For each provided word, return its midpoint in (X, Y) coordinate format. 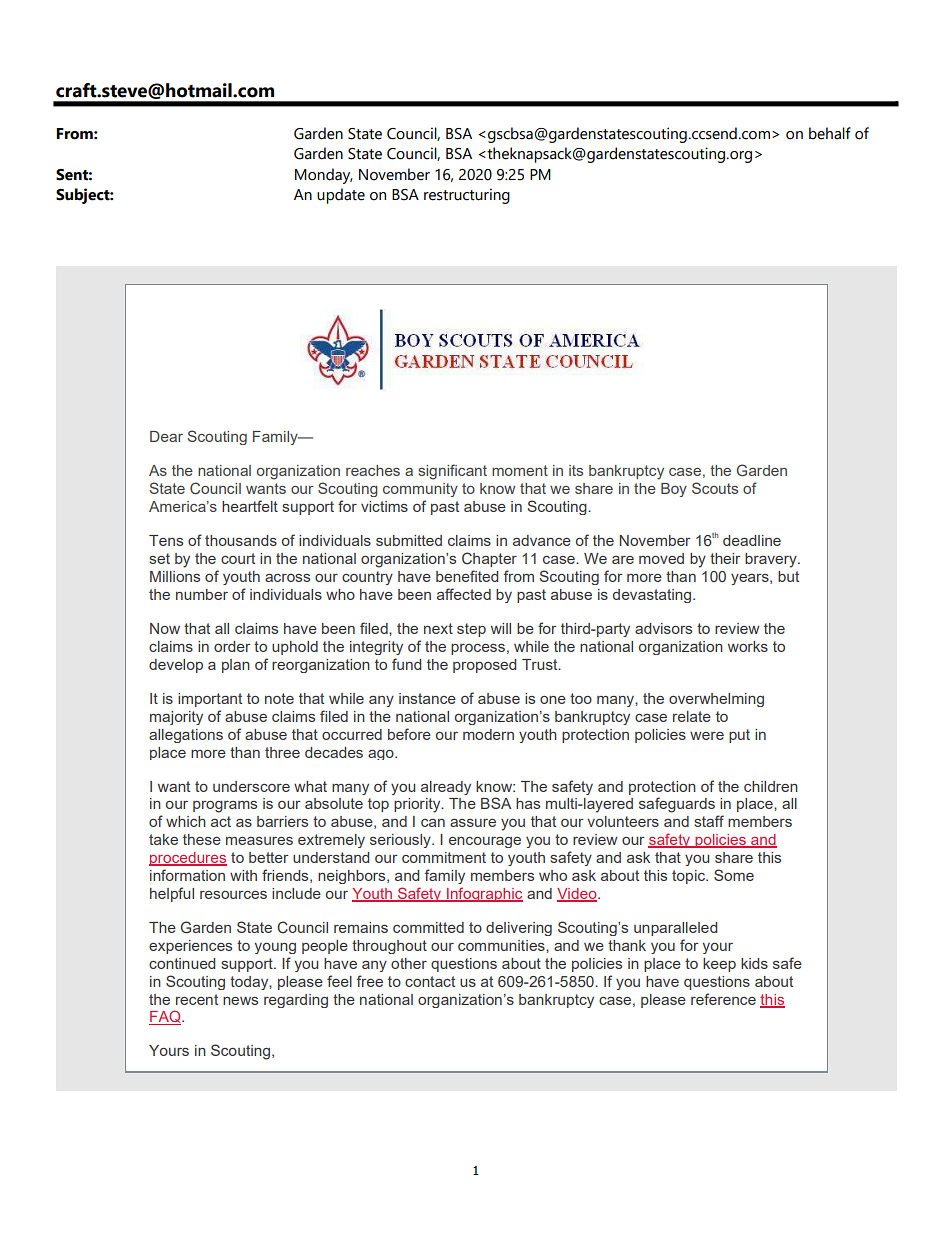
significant (452, 472)
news (240, 1001)
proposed (484, 666)
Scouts (715, 488)
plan (236, 666)
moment (520, 470)
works (748, 646)
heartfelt (250, 506)
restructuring (467, 196)
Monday (324, 176)
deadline (752, 540)
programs (225, 807)
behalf (830, 133)
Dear (166, 436)
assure (473, 823)
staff (709, 821)
